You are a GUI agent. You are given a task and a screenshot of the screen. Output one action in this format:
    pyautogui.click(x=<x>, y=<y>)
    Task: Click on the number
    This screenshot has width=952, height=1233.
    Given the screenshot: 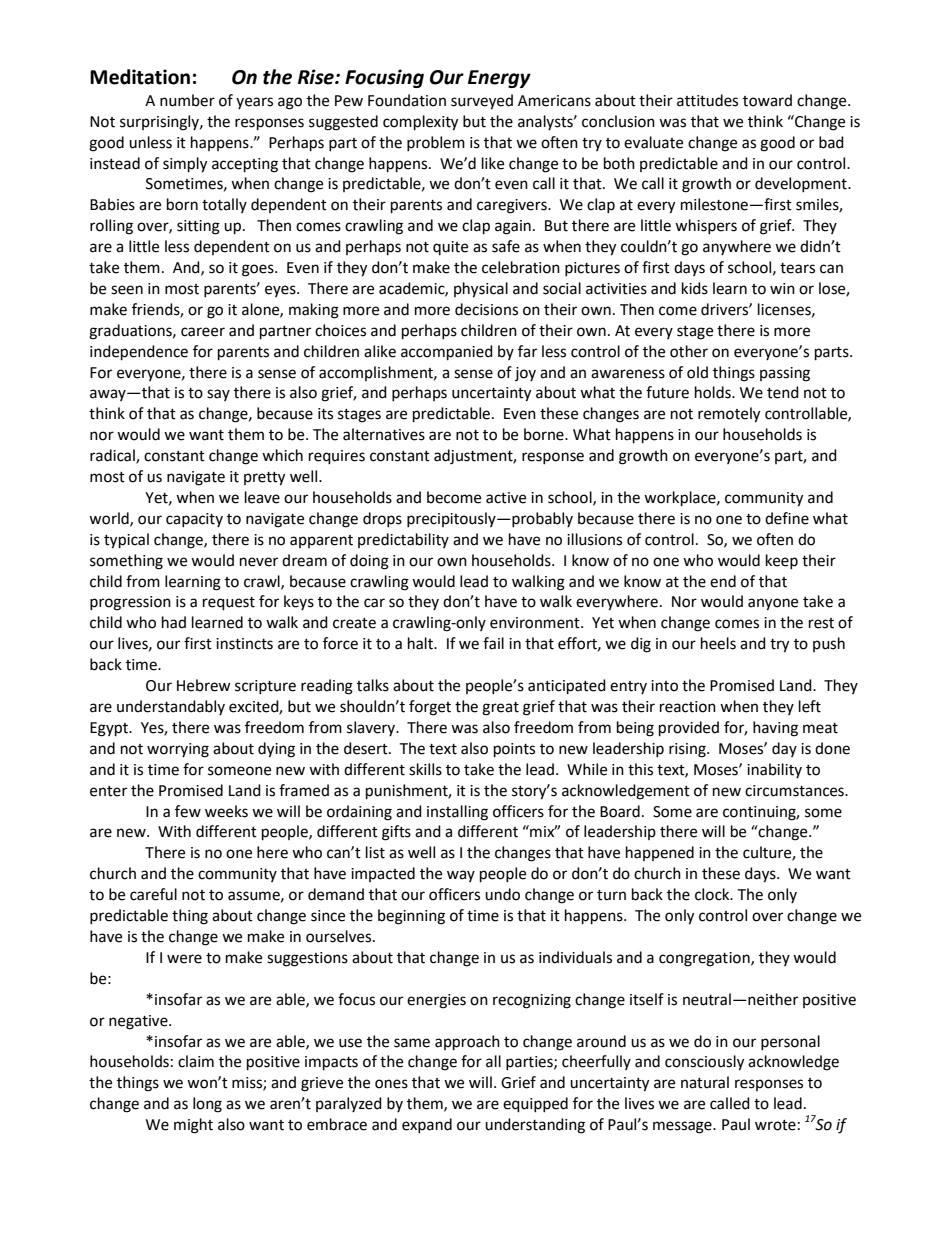 What is the action you would take?
    pyautogui.click(x=187, y=100)
